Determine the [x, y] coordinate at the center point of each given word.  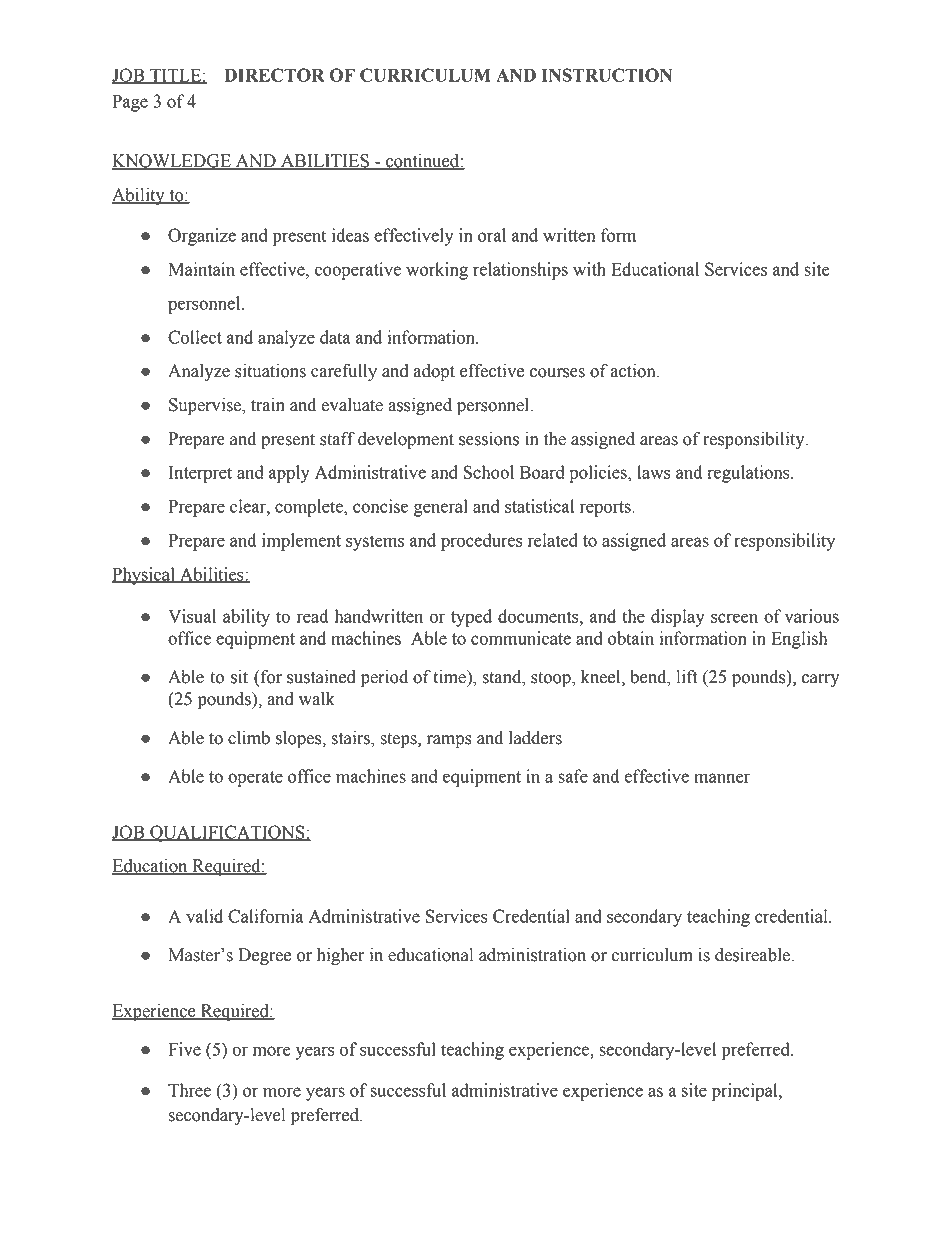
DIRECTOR [274, 75]
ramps [449, 741]
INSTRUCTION [607, 75]
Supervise [206, 406]
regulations [749, 474]
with [589, 269]
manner [722, 778]
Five [185, 1049]
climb [249, 738]
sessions [489, 439]
